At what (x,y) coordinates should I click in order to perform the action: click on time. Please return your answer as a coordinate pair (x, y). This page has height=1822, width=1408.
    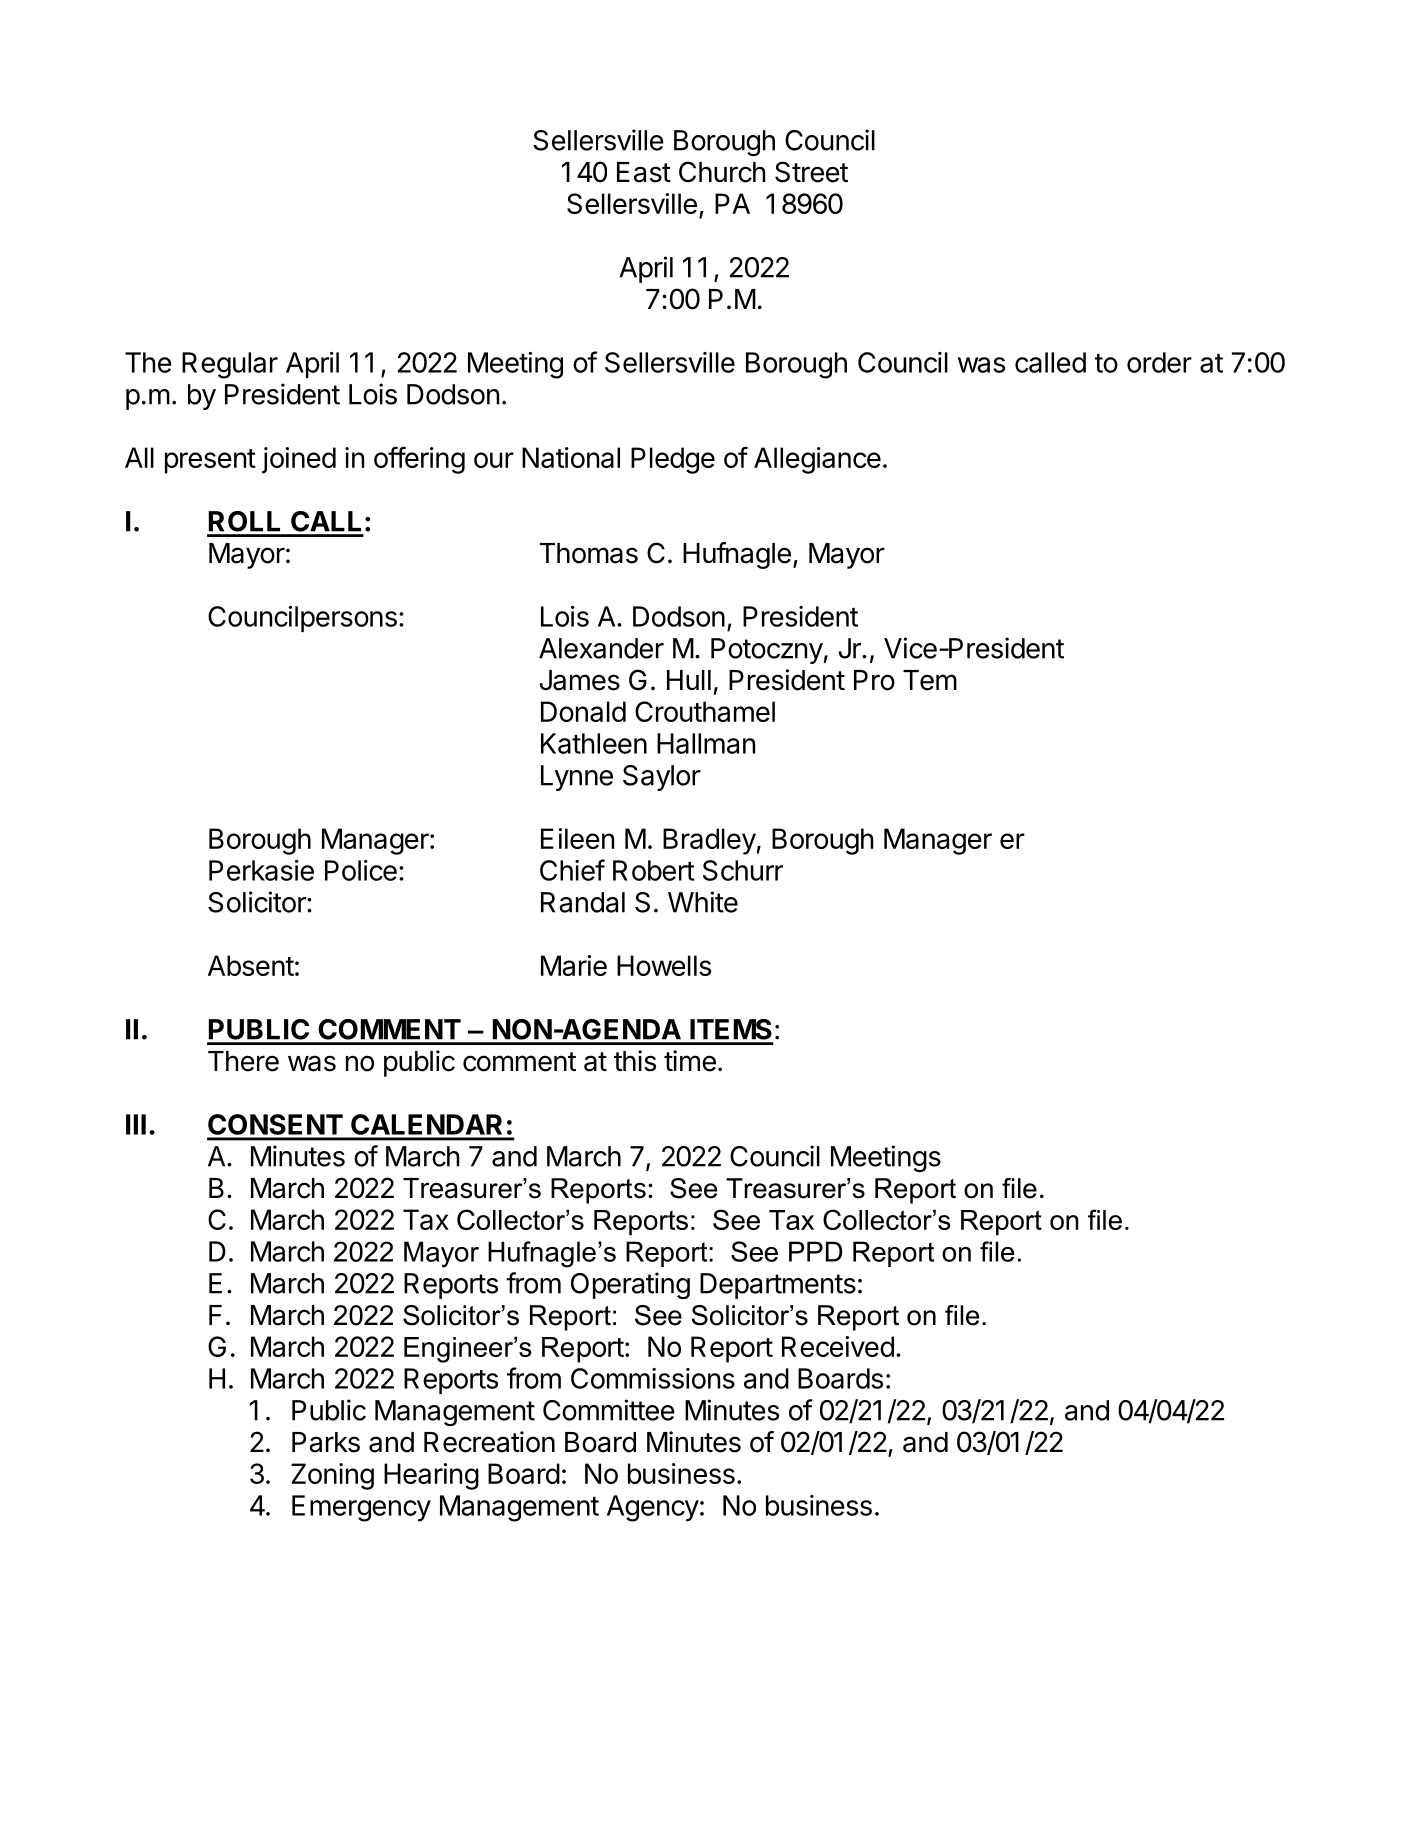
    Looking at the image, I should click on (690, 1061).
